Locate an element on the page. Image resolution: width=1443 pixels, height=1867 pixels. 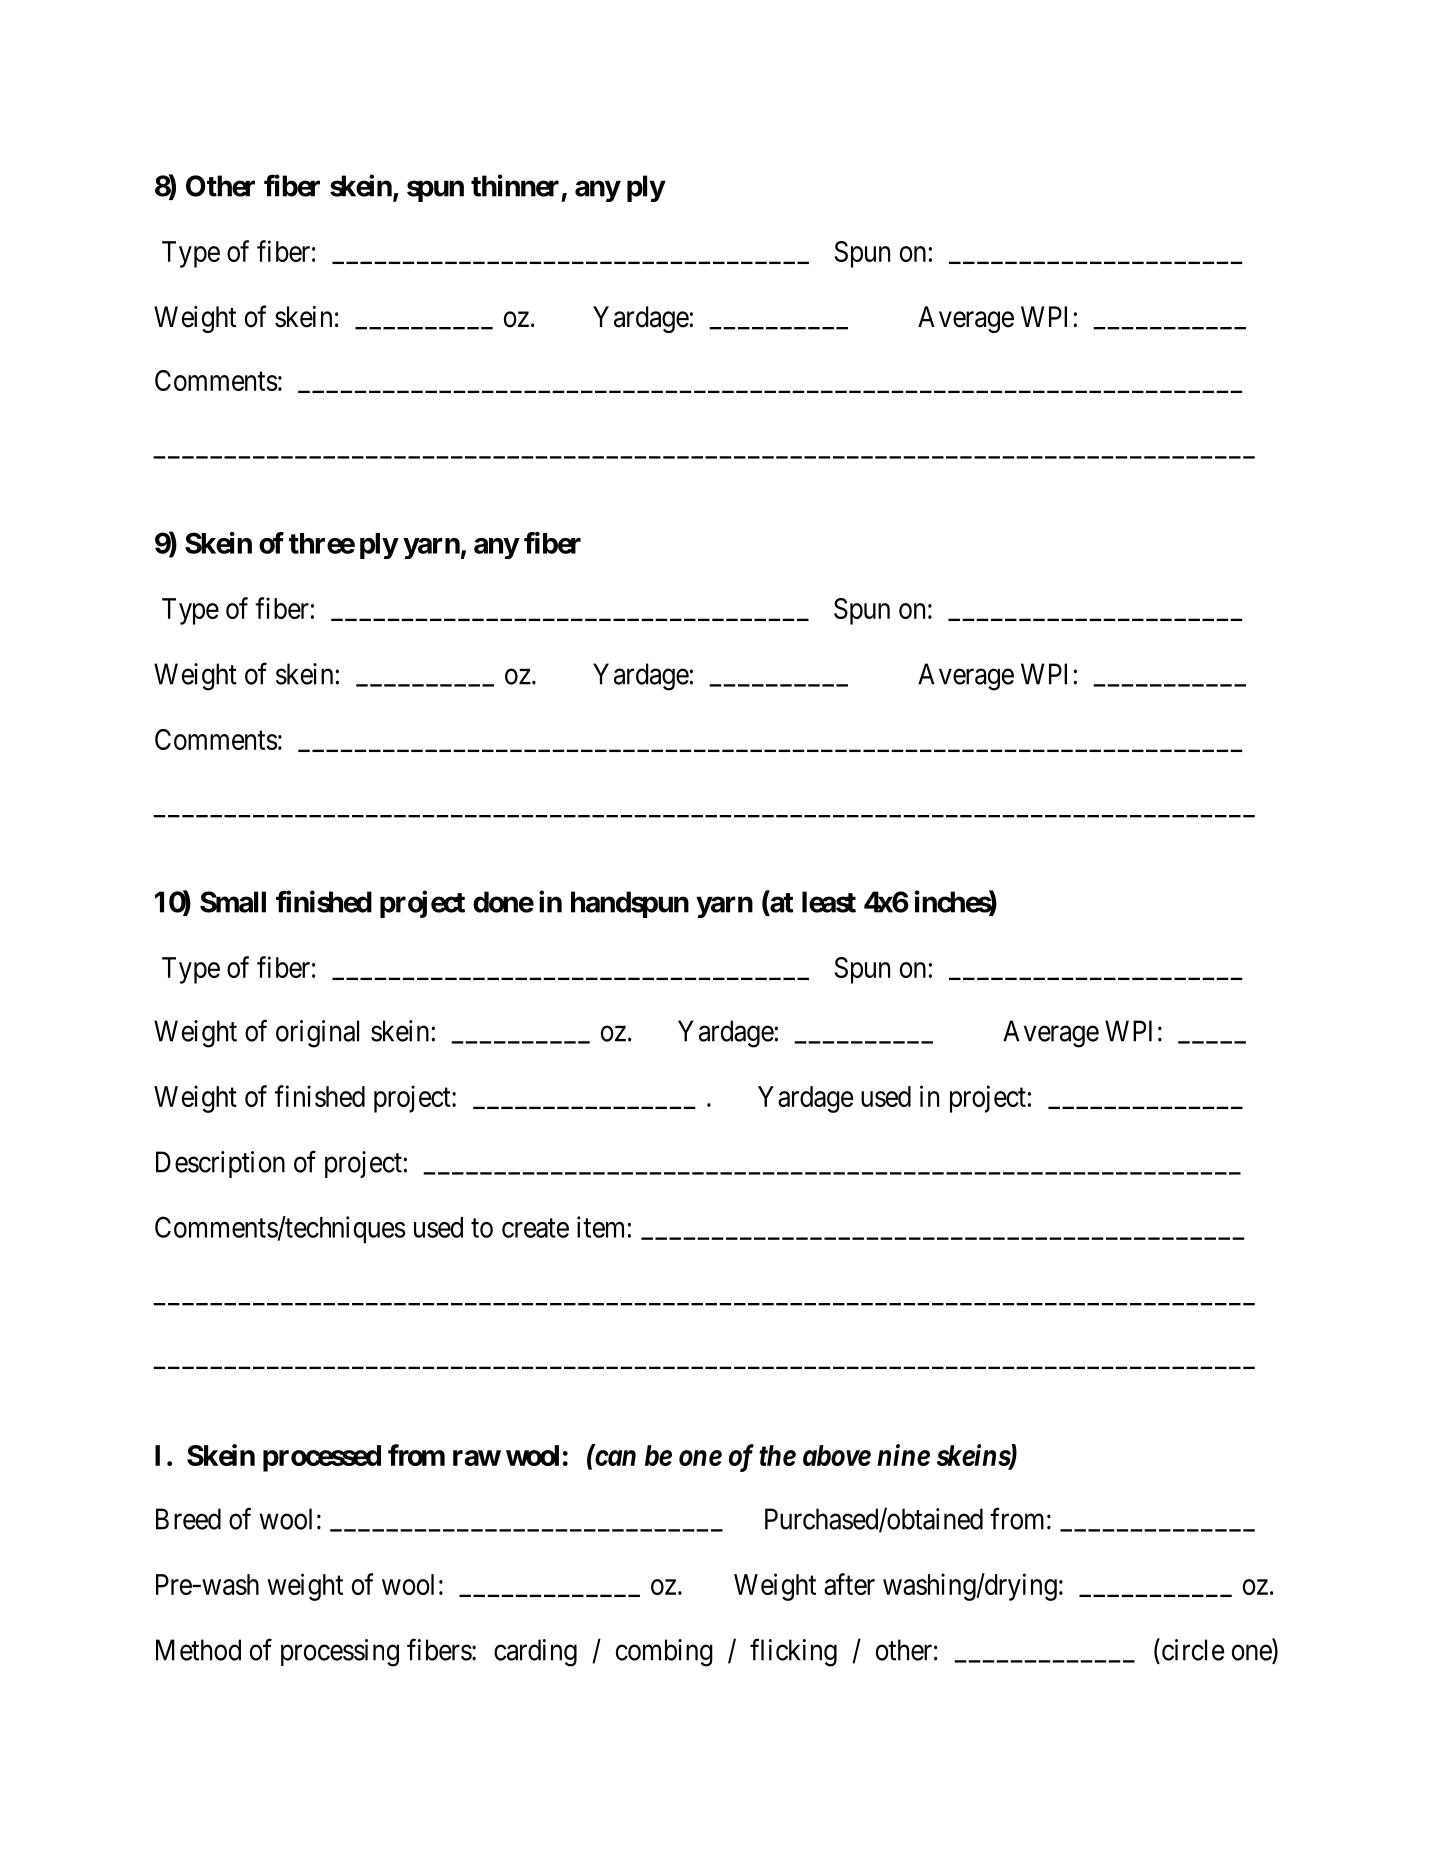
create is located at coordinates (535, 1228).
